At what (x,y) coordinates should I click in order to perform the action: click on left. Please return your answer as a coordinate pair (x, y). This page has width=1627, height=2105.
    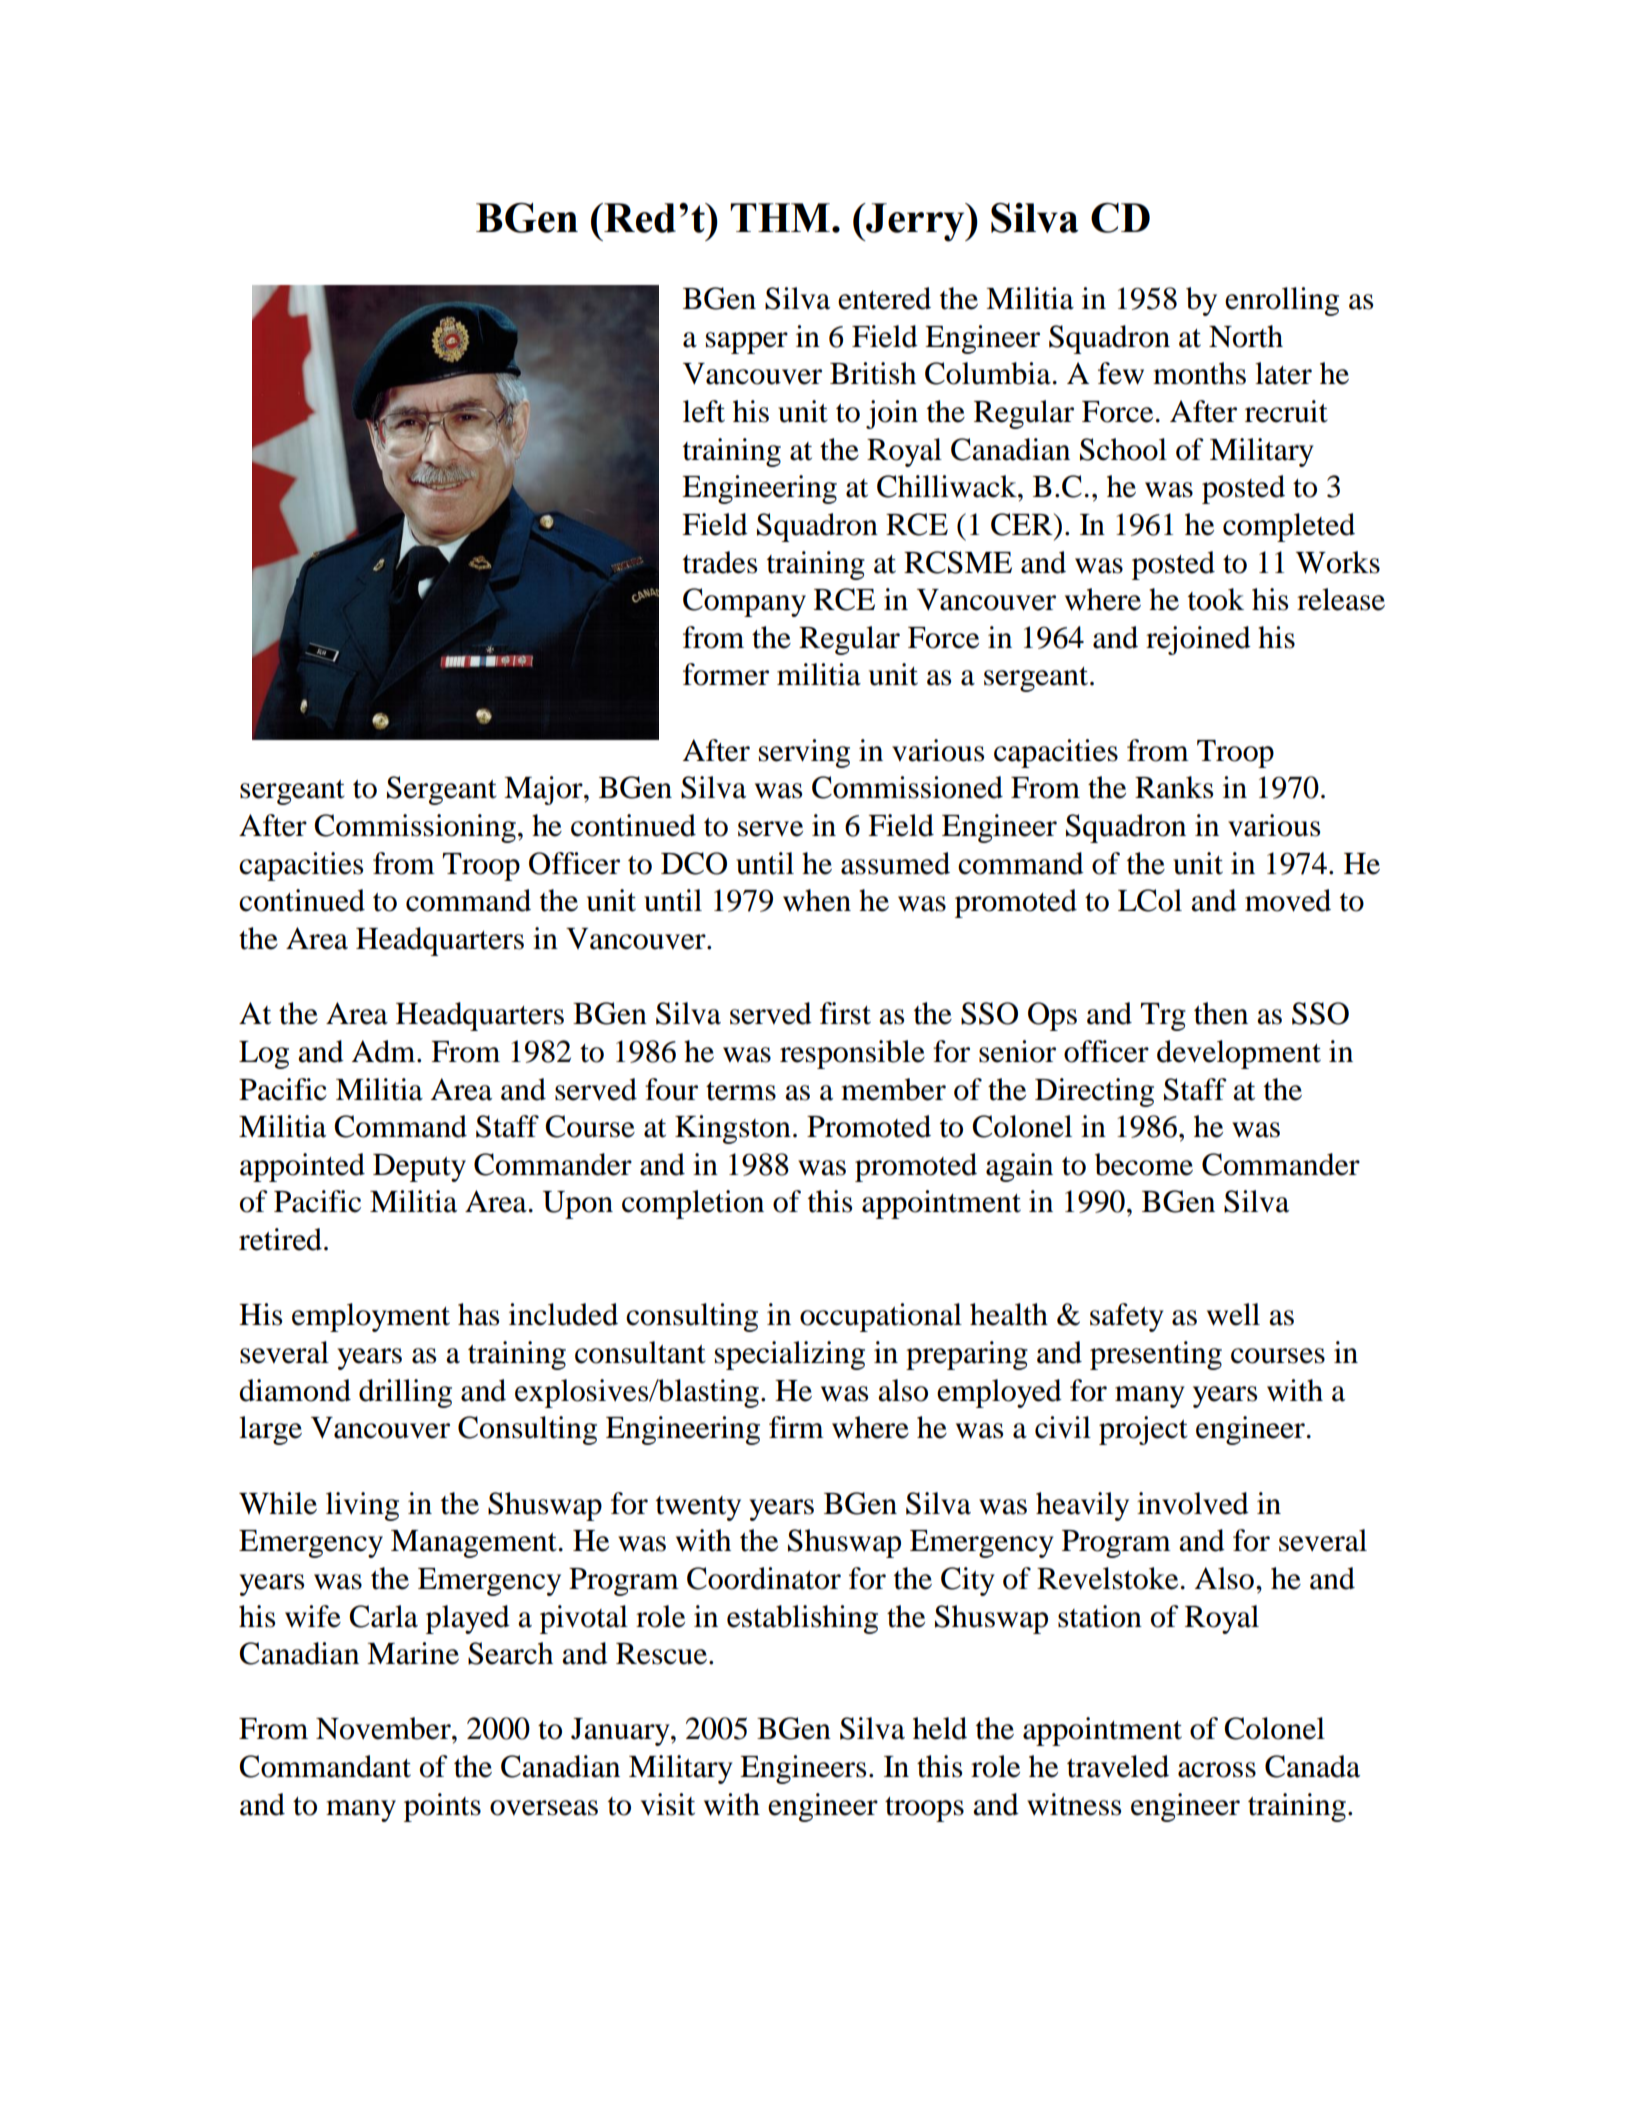
    Looking at the image, I should click on (704, 411).
